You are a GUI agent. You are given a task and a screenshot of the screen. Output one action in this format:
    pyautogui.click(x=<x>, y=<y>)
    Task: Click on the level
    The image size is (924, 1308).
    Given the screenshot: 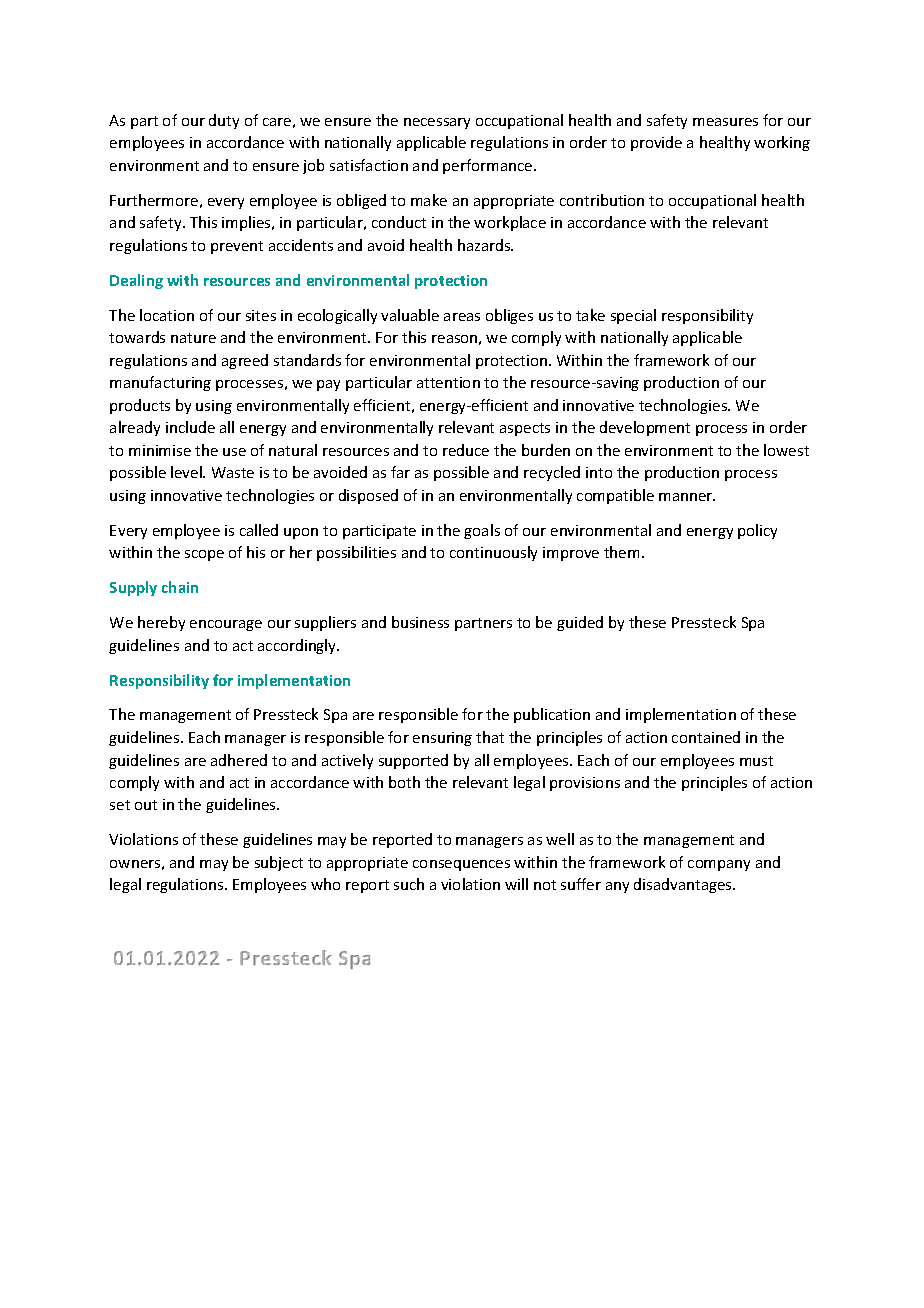 What is the action you would take?
    pyautogui.click(x=187, y=472)
